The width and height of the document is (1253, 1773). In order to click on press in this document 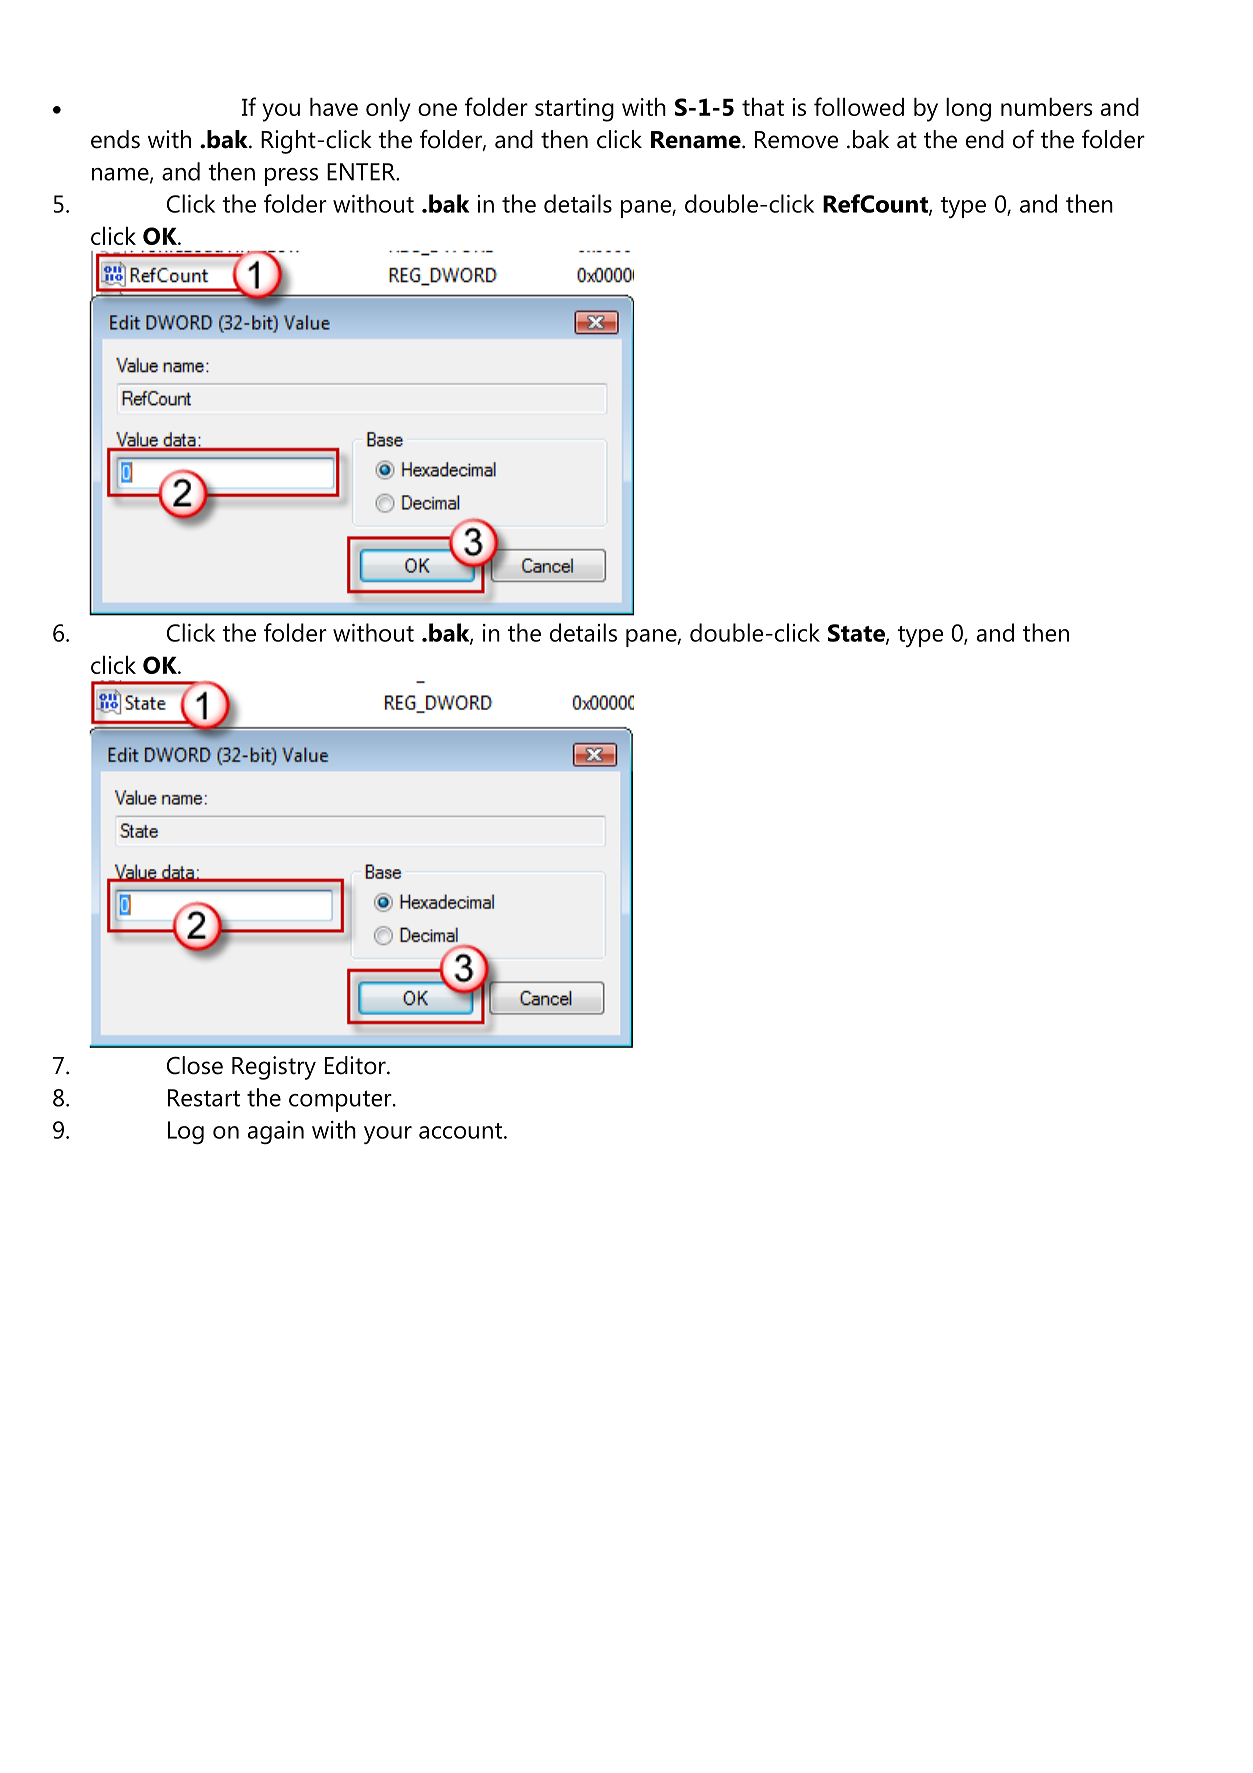, I will do `click(291, 177)`.
